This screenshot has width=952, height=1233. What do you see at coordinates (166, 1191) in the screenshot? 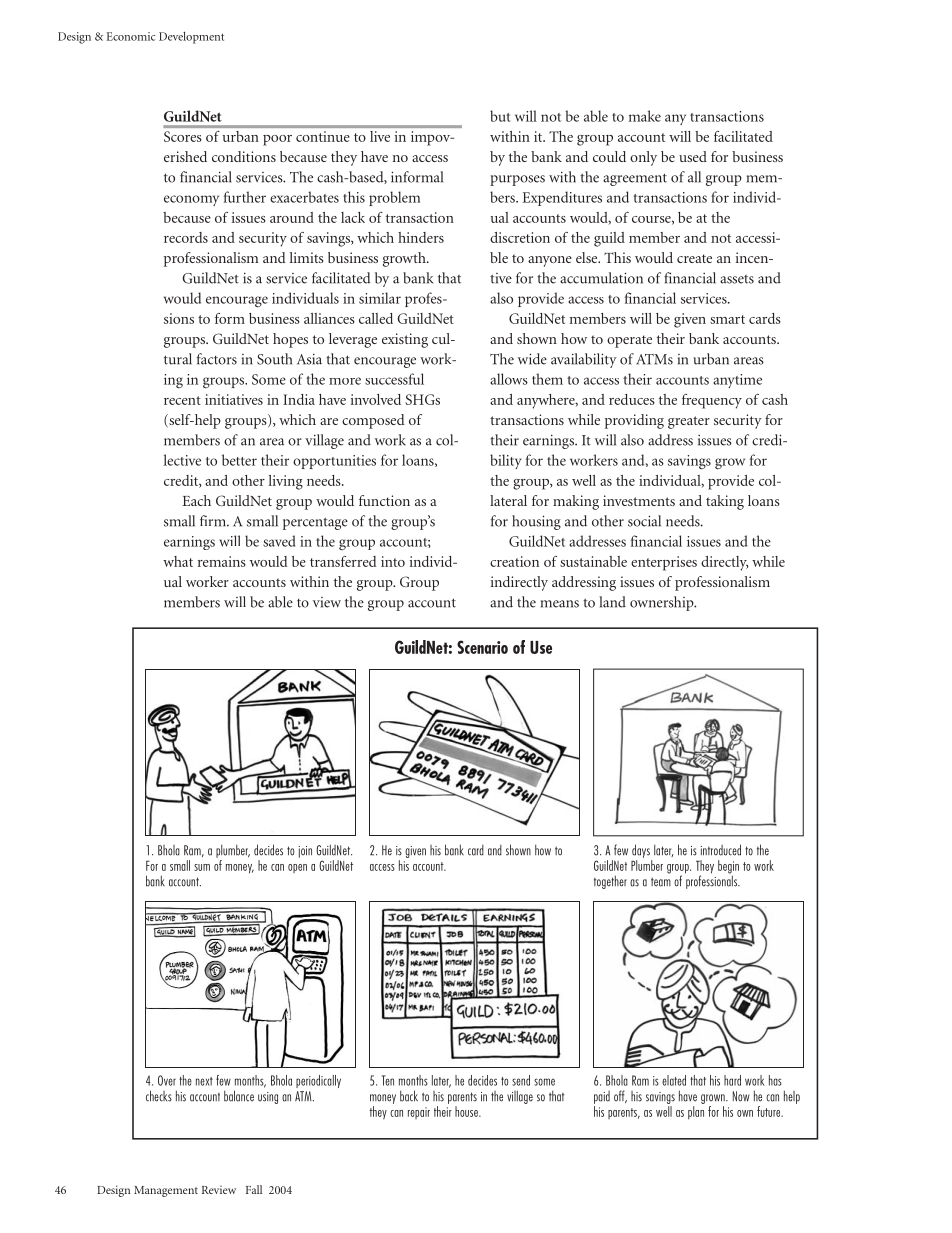
I see `Management` at bounding box center [166, 1191].
